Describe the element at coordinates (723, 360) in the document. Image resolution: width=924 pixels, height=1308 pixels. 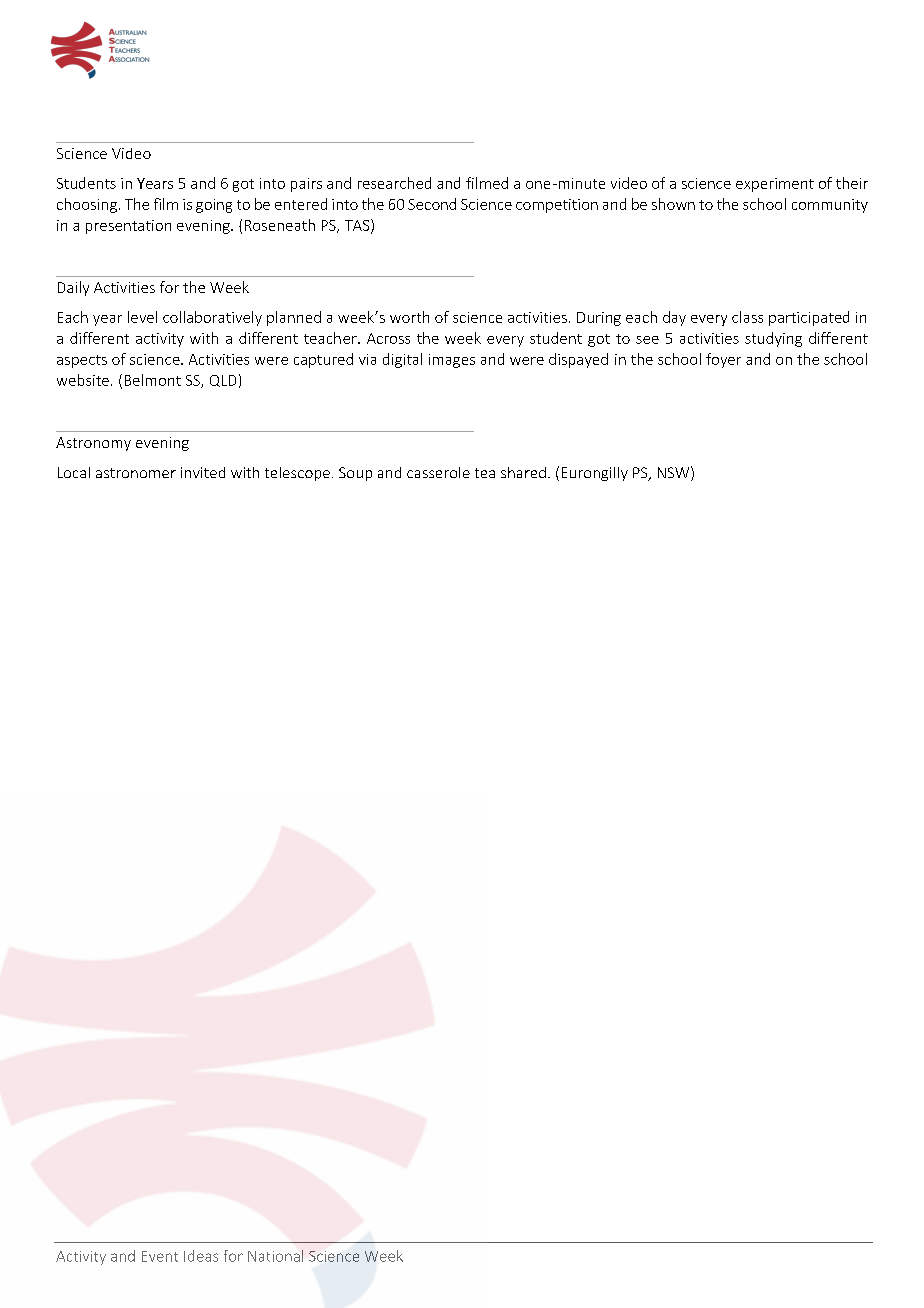
I see `foyer` at that location.
